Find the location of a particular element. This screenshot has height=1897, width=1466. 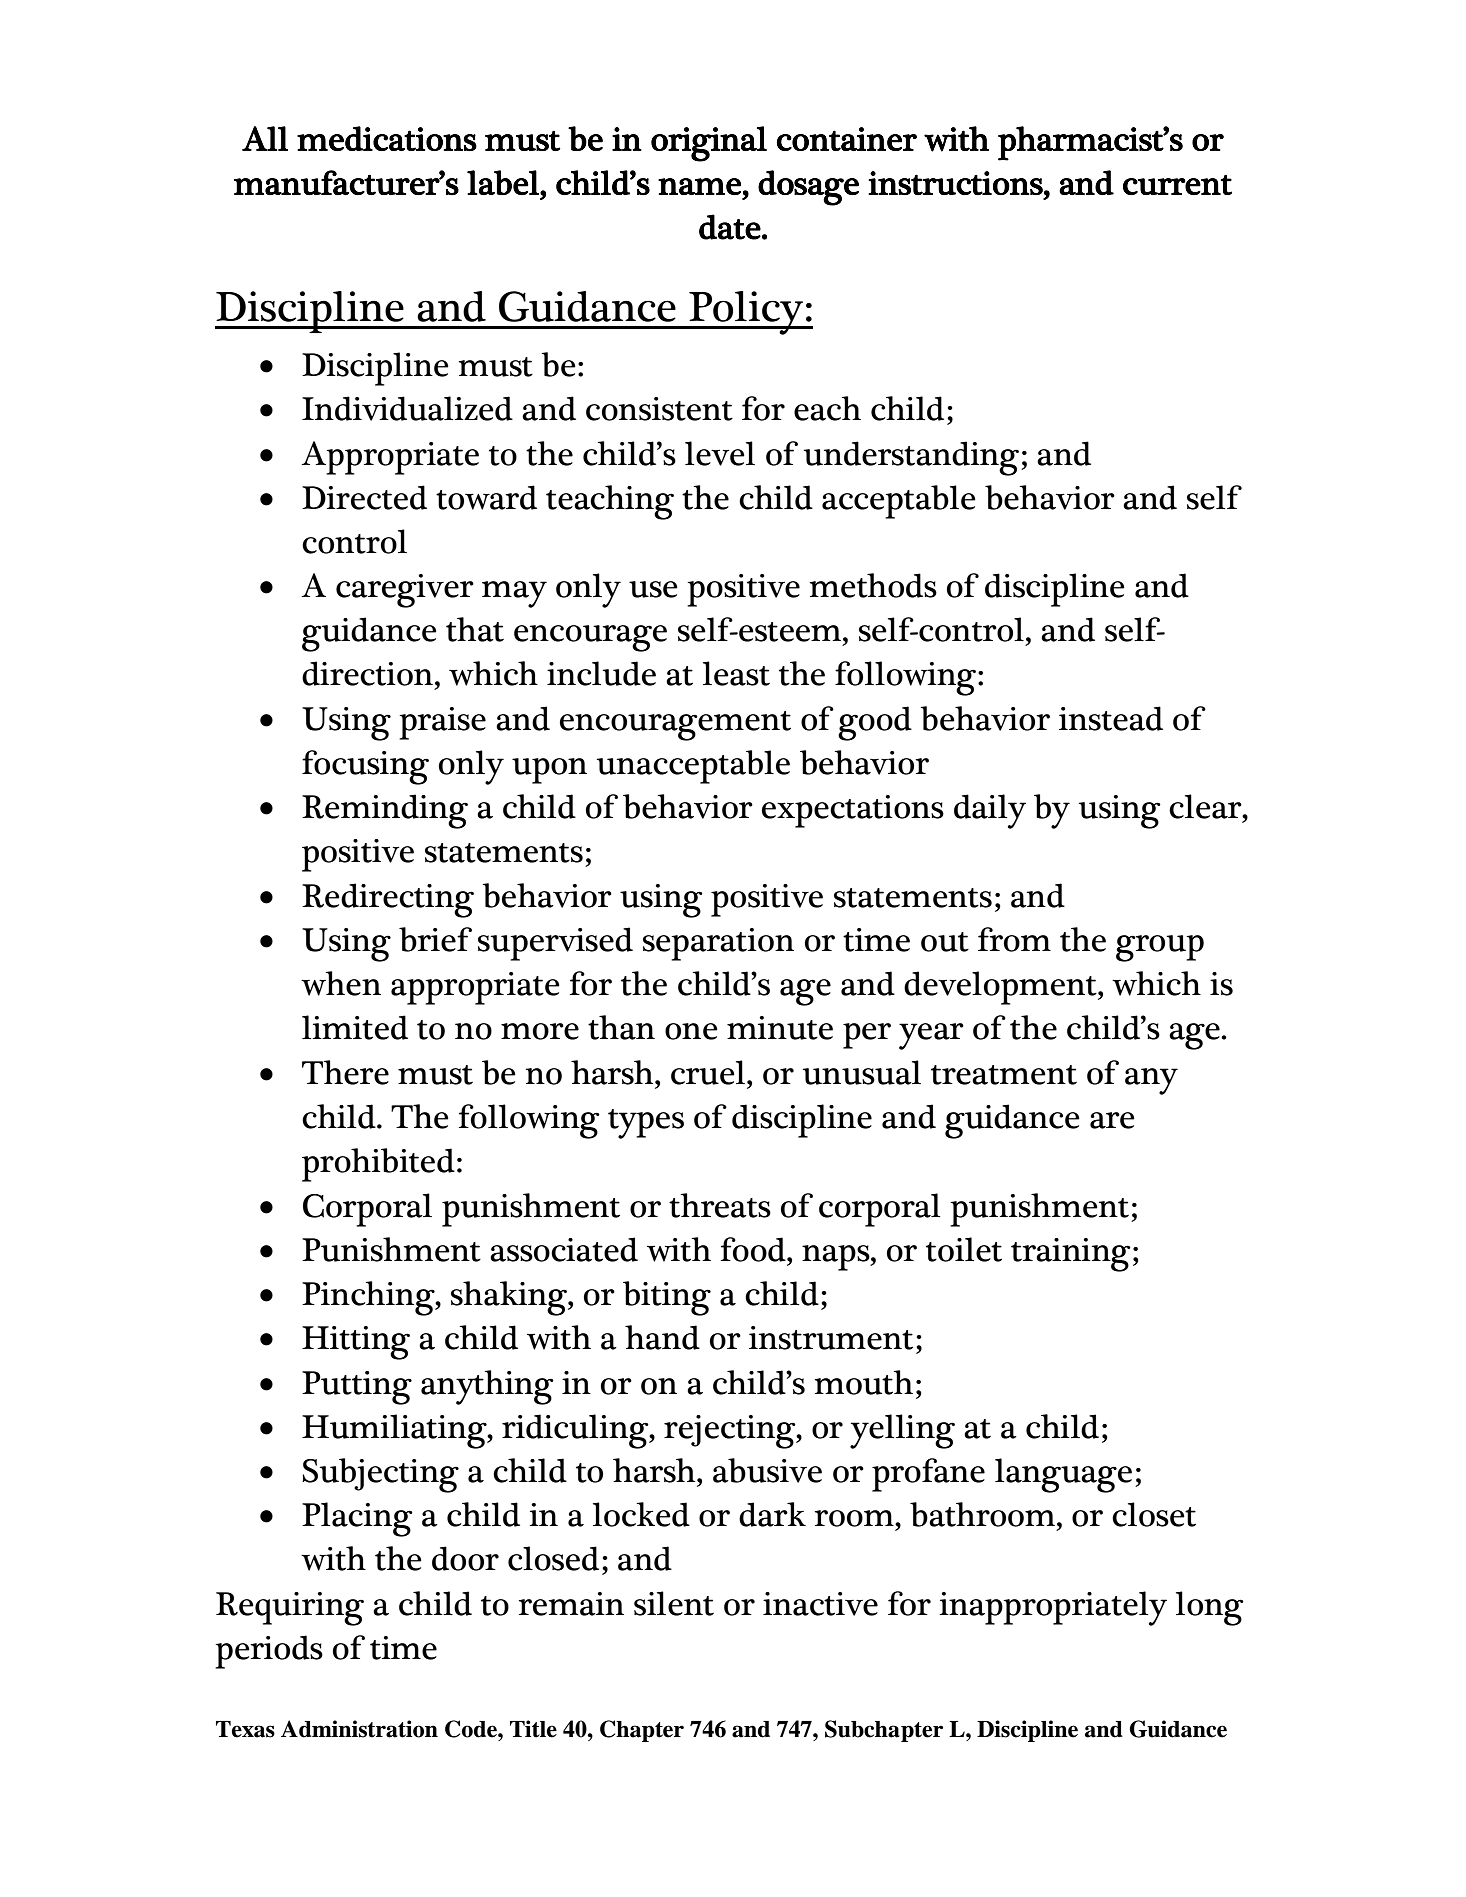

Administration is located at coordinates (359, 1729).
